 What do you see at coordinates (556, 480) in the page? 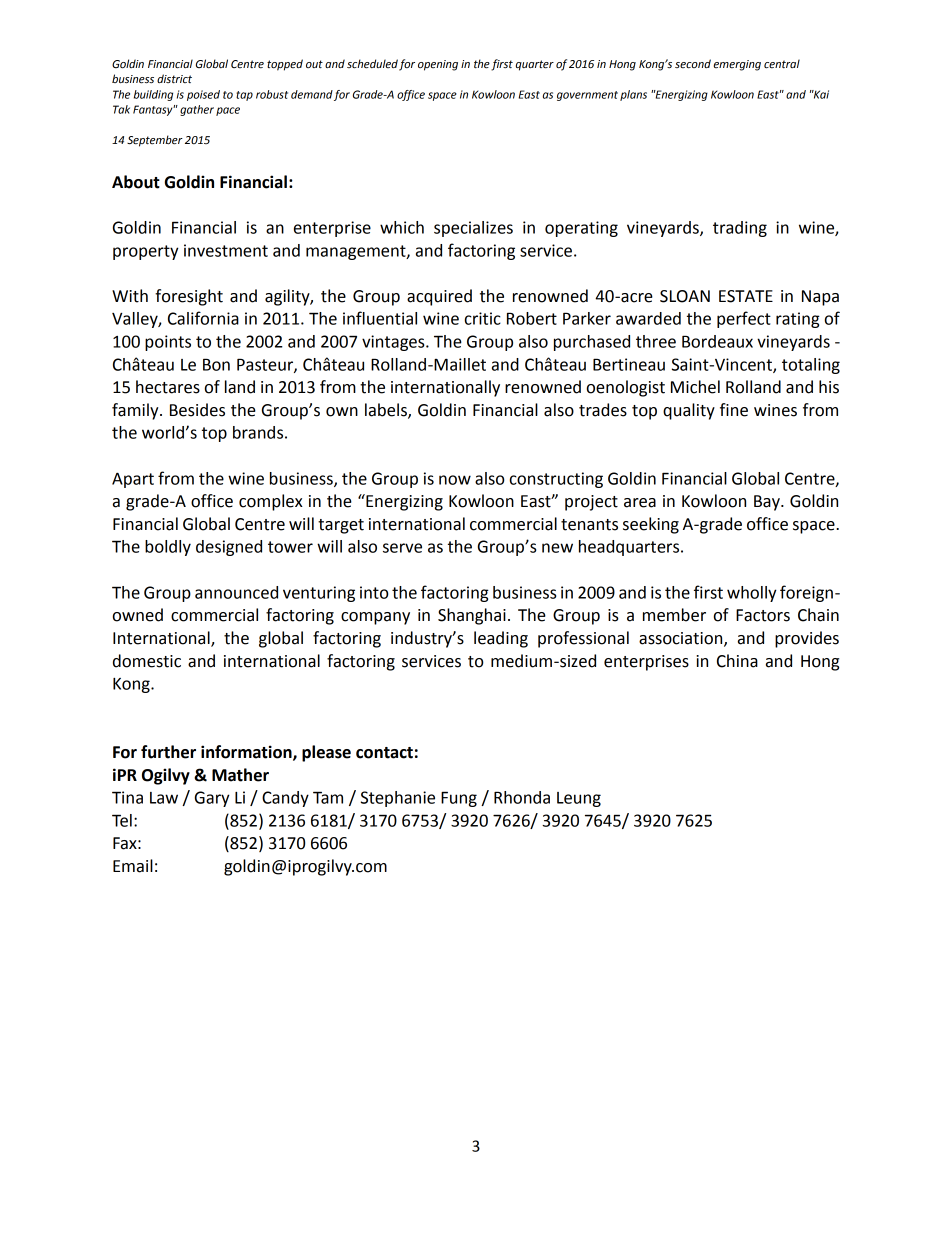
I see `constructing` at bounding box center [556, 480].
